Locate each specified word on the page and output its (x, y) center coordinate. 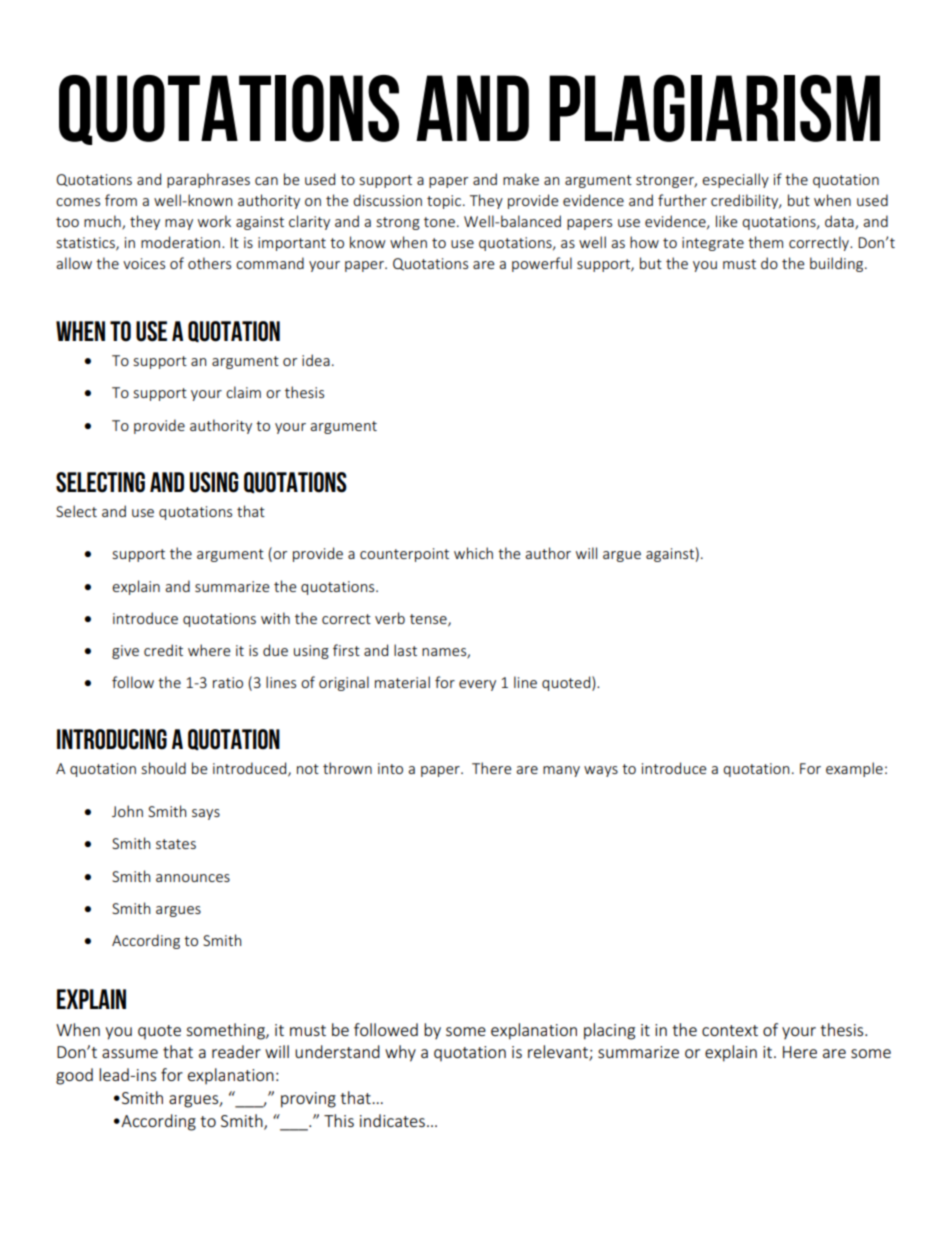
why (400, 1053)
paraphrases (208, 180)
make (521, 179)
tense (429, 620)
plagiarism (714, 108)
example (854, 769)
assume (130, 1053)
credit (163, 650)
